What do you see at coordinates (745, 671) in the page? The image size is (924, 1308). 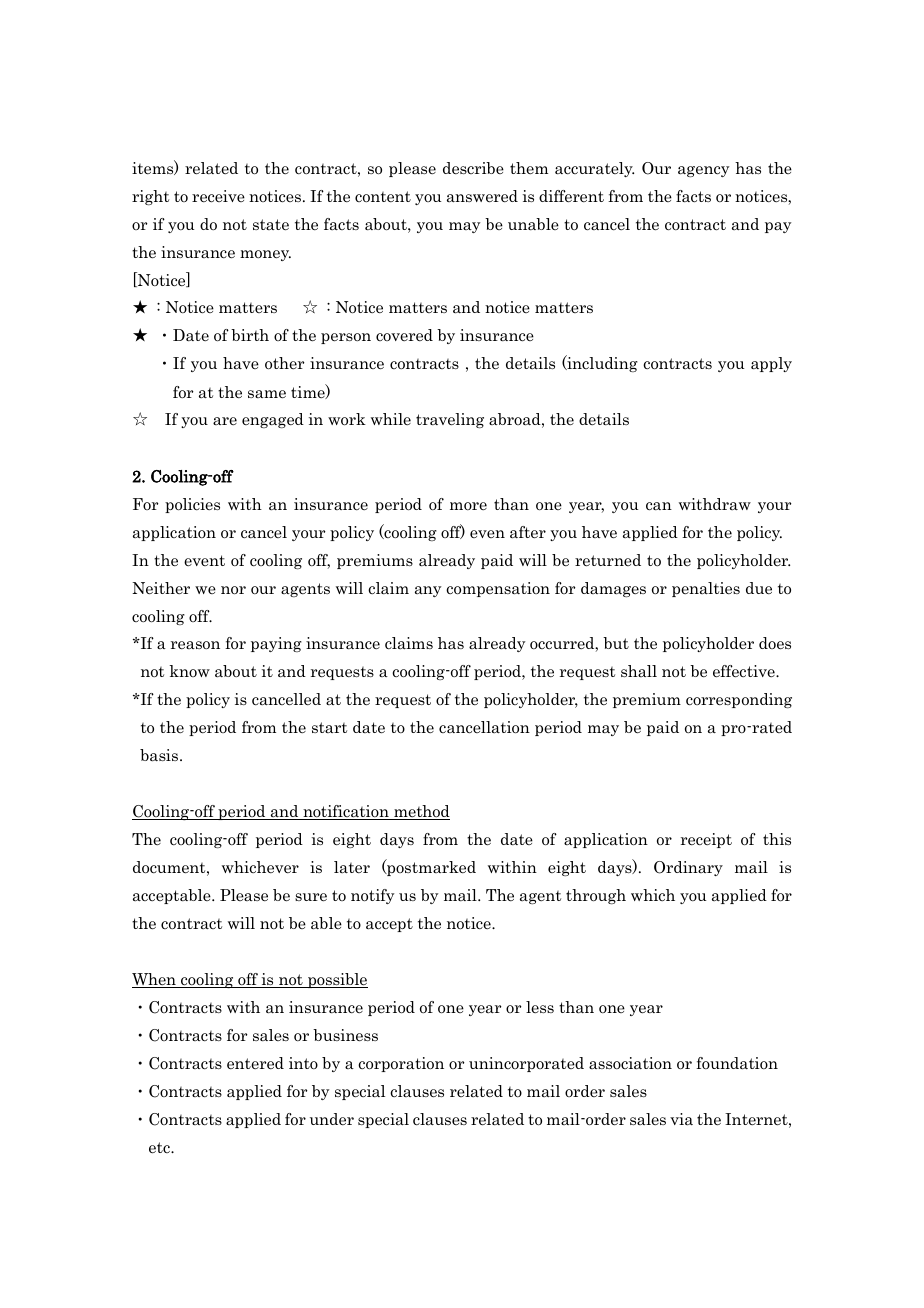 I see `effective` at bounding box center [745, 671].
